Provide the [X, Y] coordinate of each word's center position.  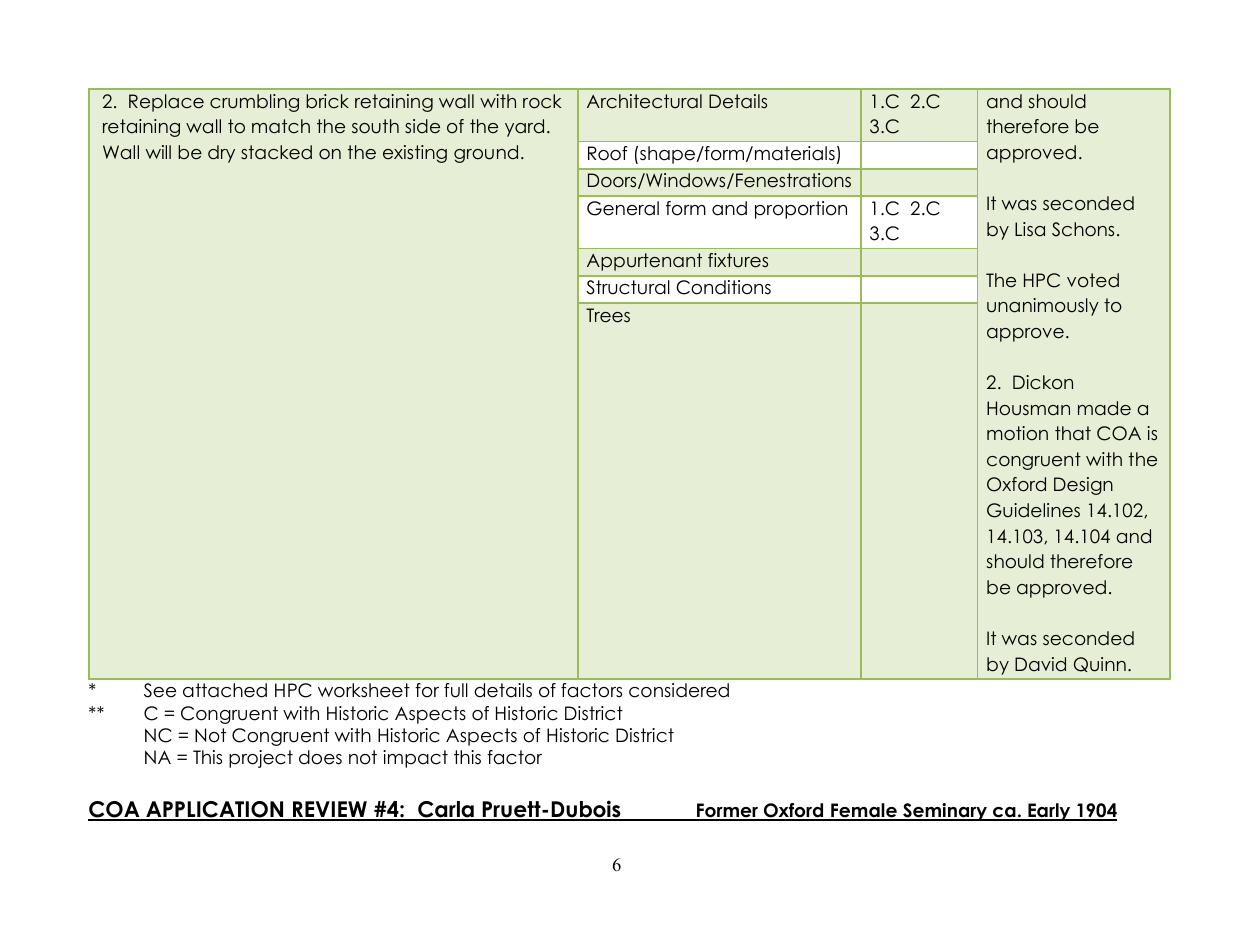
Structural [628, 287]
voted [1093, 280]
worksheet [364, 690]
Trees [608, 315]
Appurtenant [644, 262]
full [456, 690]
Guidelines [1033, 510]
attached [225, 690]
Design [1083, 486]
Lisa [1030, 229]
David [1040, 664]
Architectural [644, 101]
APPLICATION [215, 810]
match [281, 126]
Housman [1028, 408]
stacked [276, 152]
